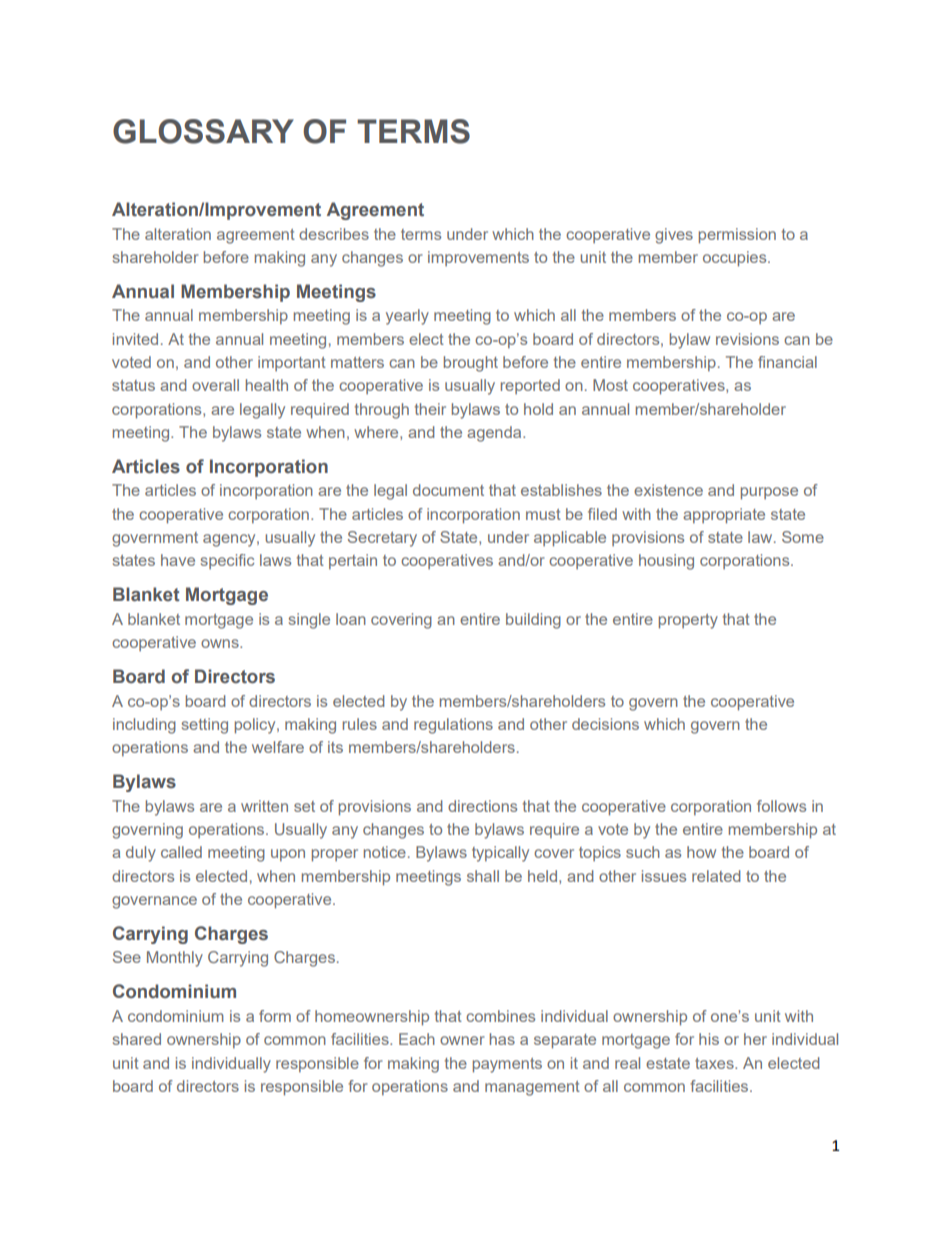 Image resolution: width=952 pixels, height=1233 pixels. I want to click on owns, so click(221, 643).
